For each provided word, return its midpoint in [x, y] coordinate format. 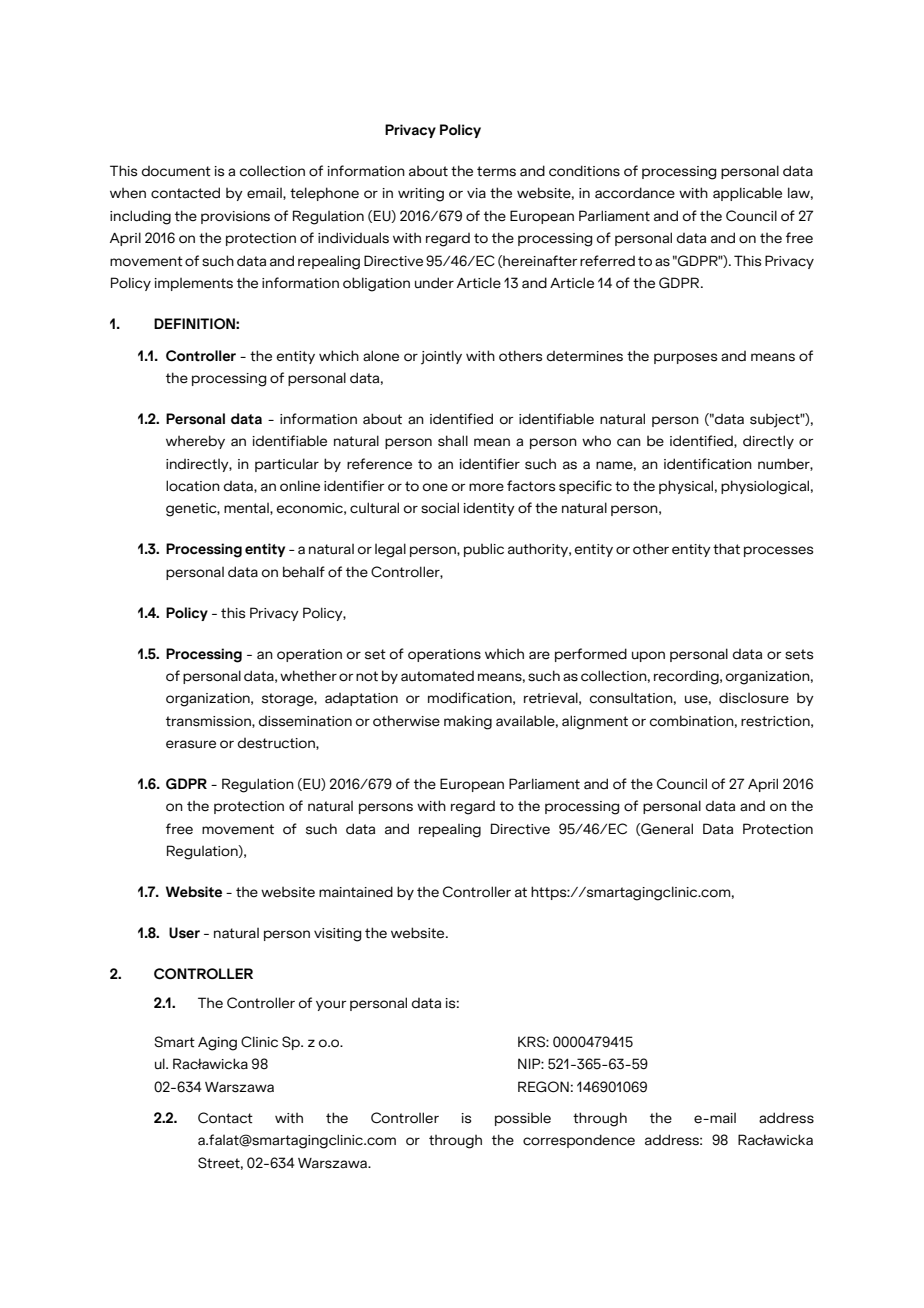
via [476, 193]
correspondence [579, 1141]
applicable [747, 194]
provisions [235, 217]
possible [523, 1119]
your [331, 1005]
